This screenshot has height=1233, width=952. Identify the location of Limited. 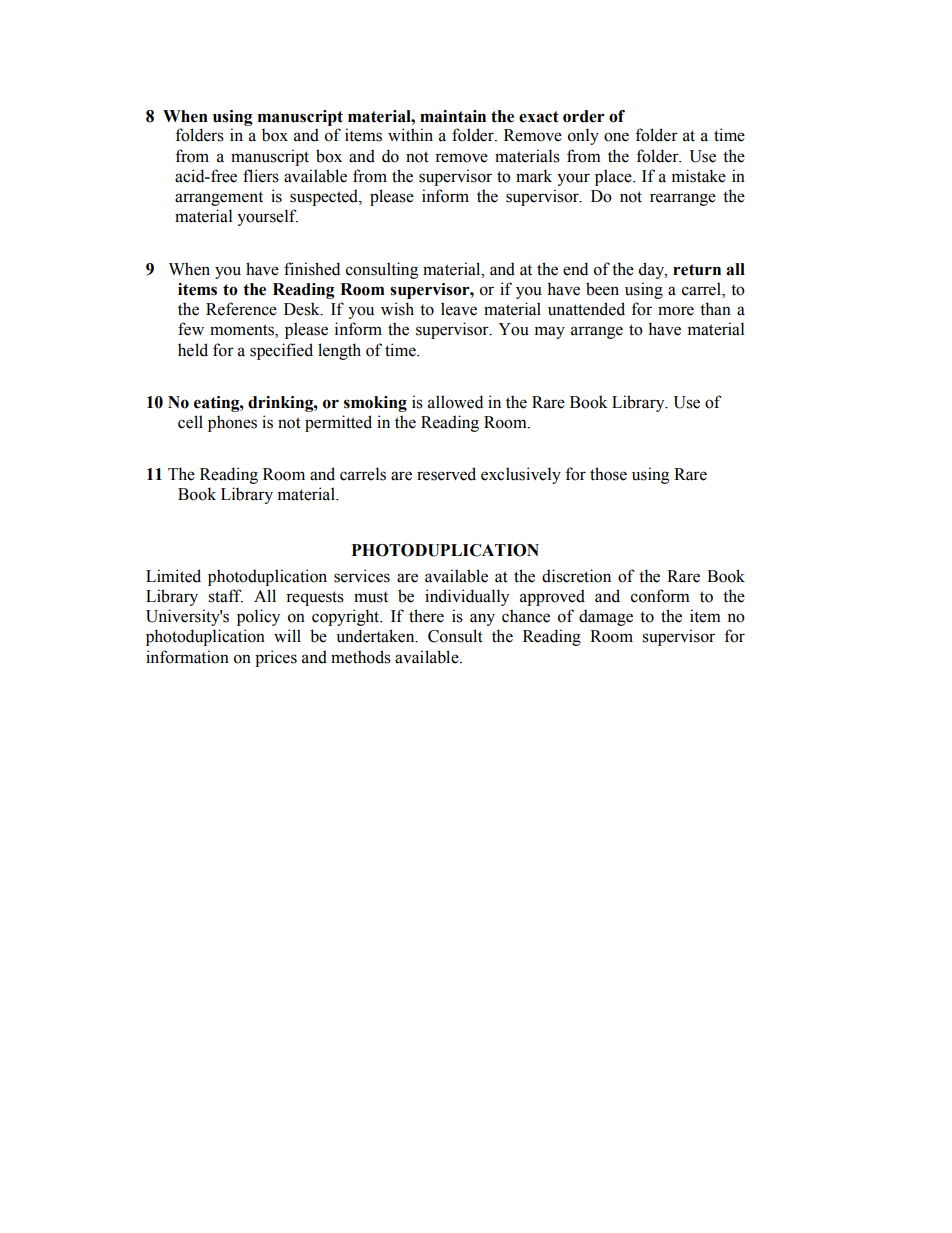
(173, 576).
